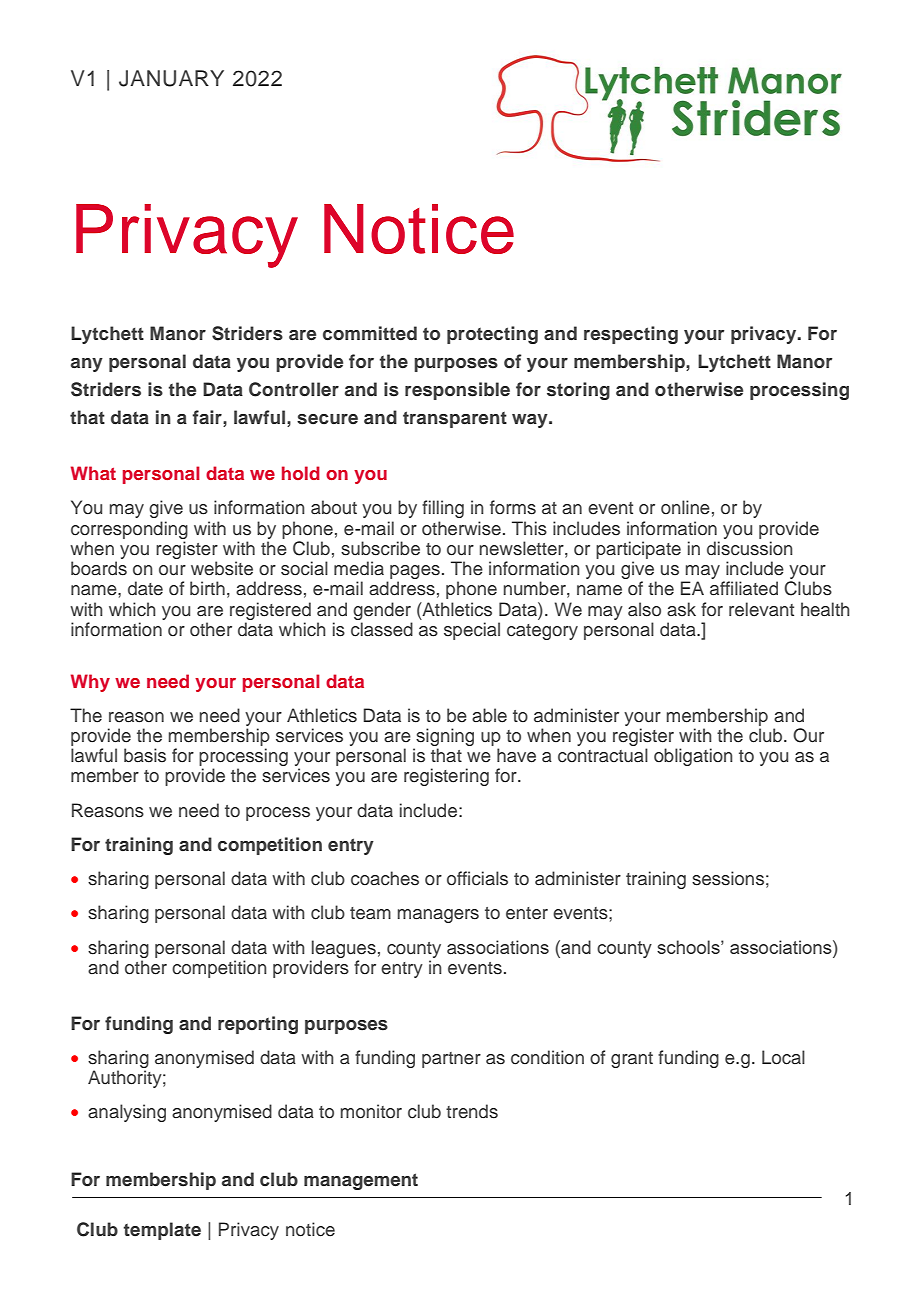  I want to click on discussion, so click(750, 548).
